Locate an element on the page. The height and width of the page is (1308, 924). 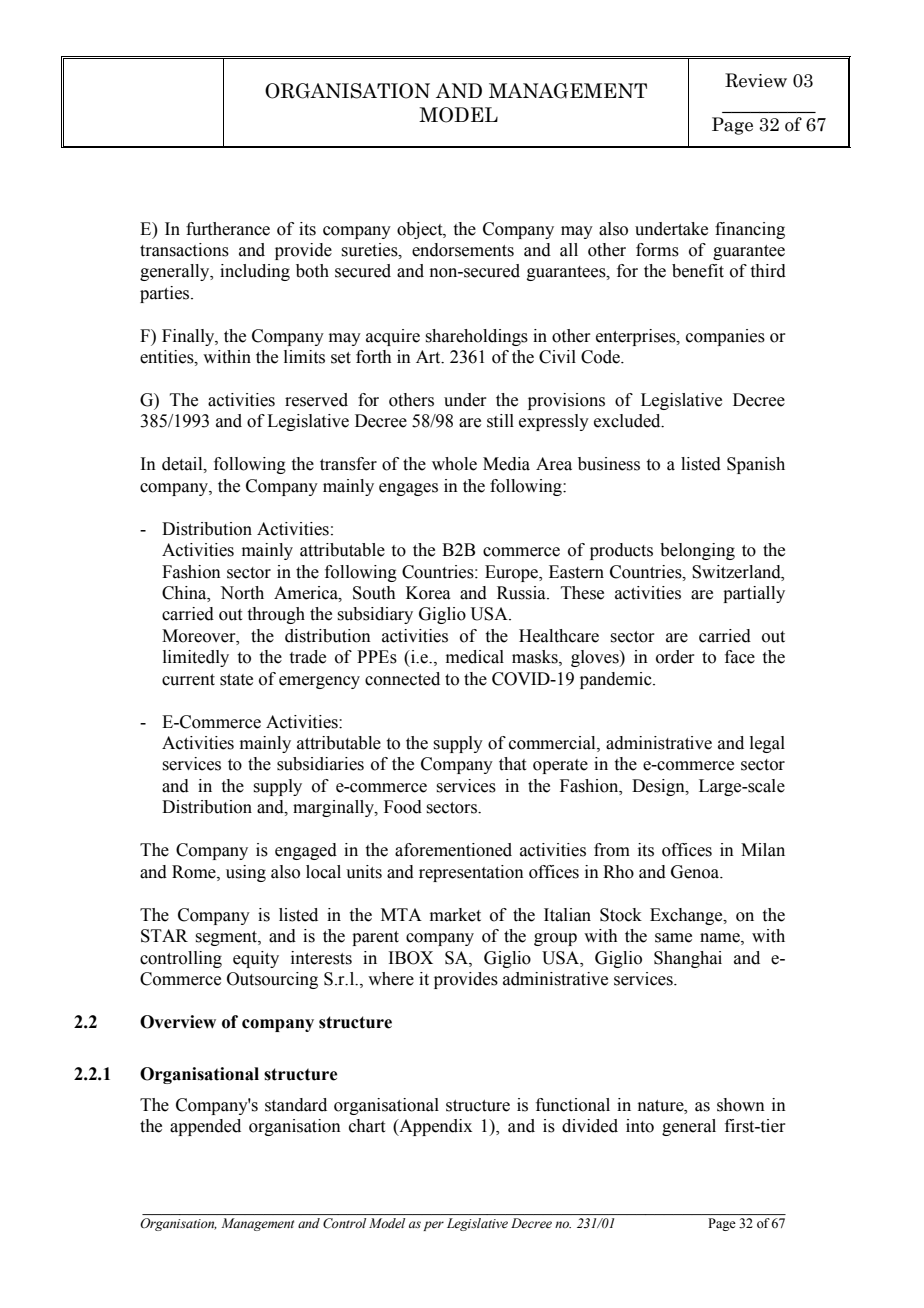
chart is located at coordinates (367, 1126).
